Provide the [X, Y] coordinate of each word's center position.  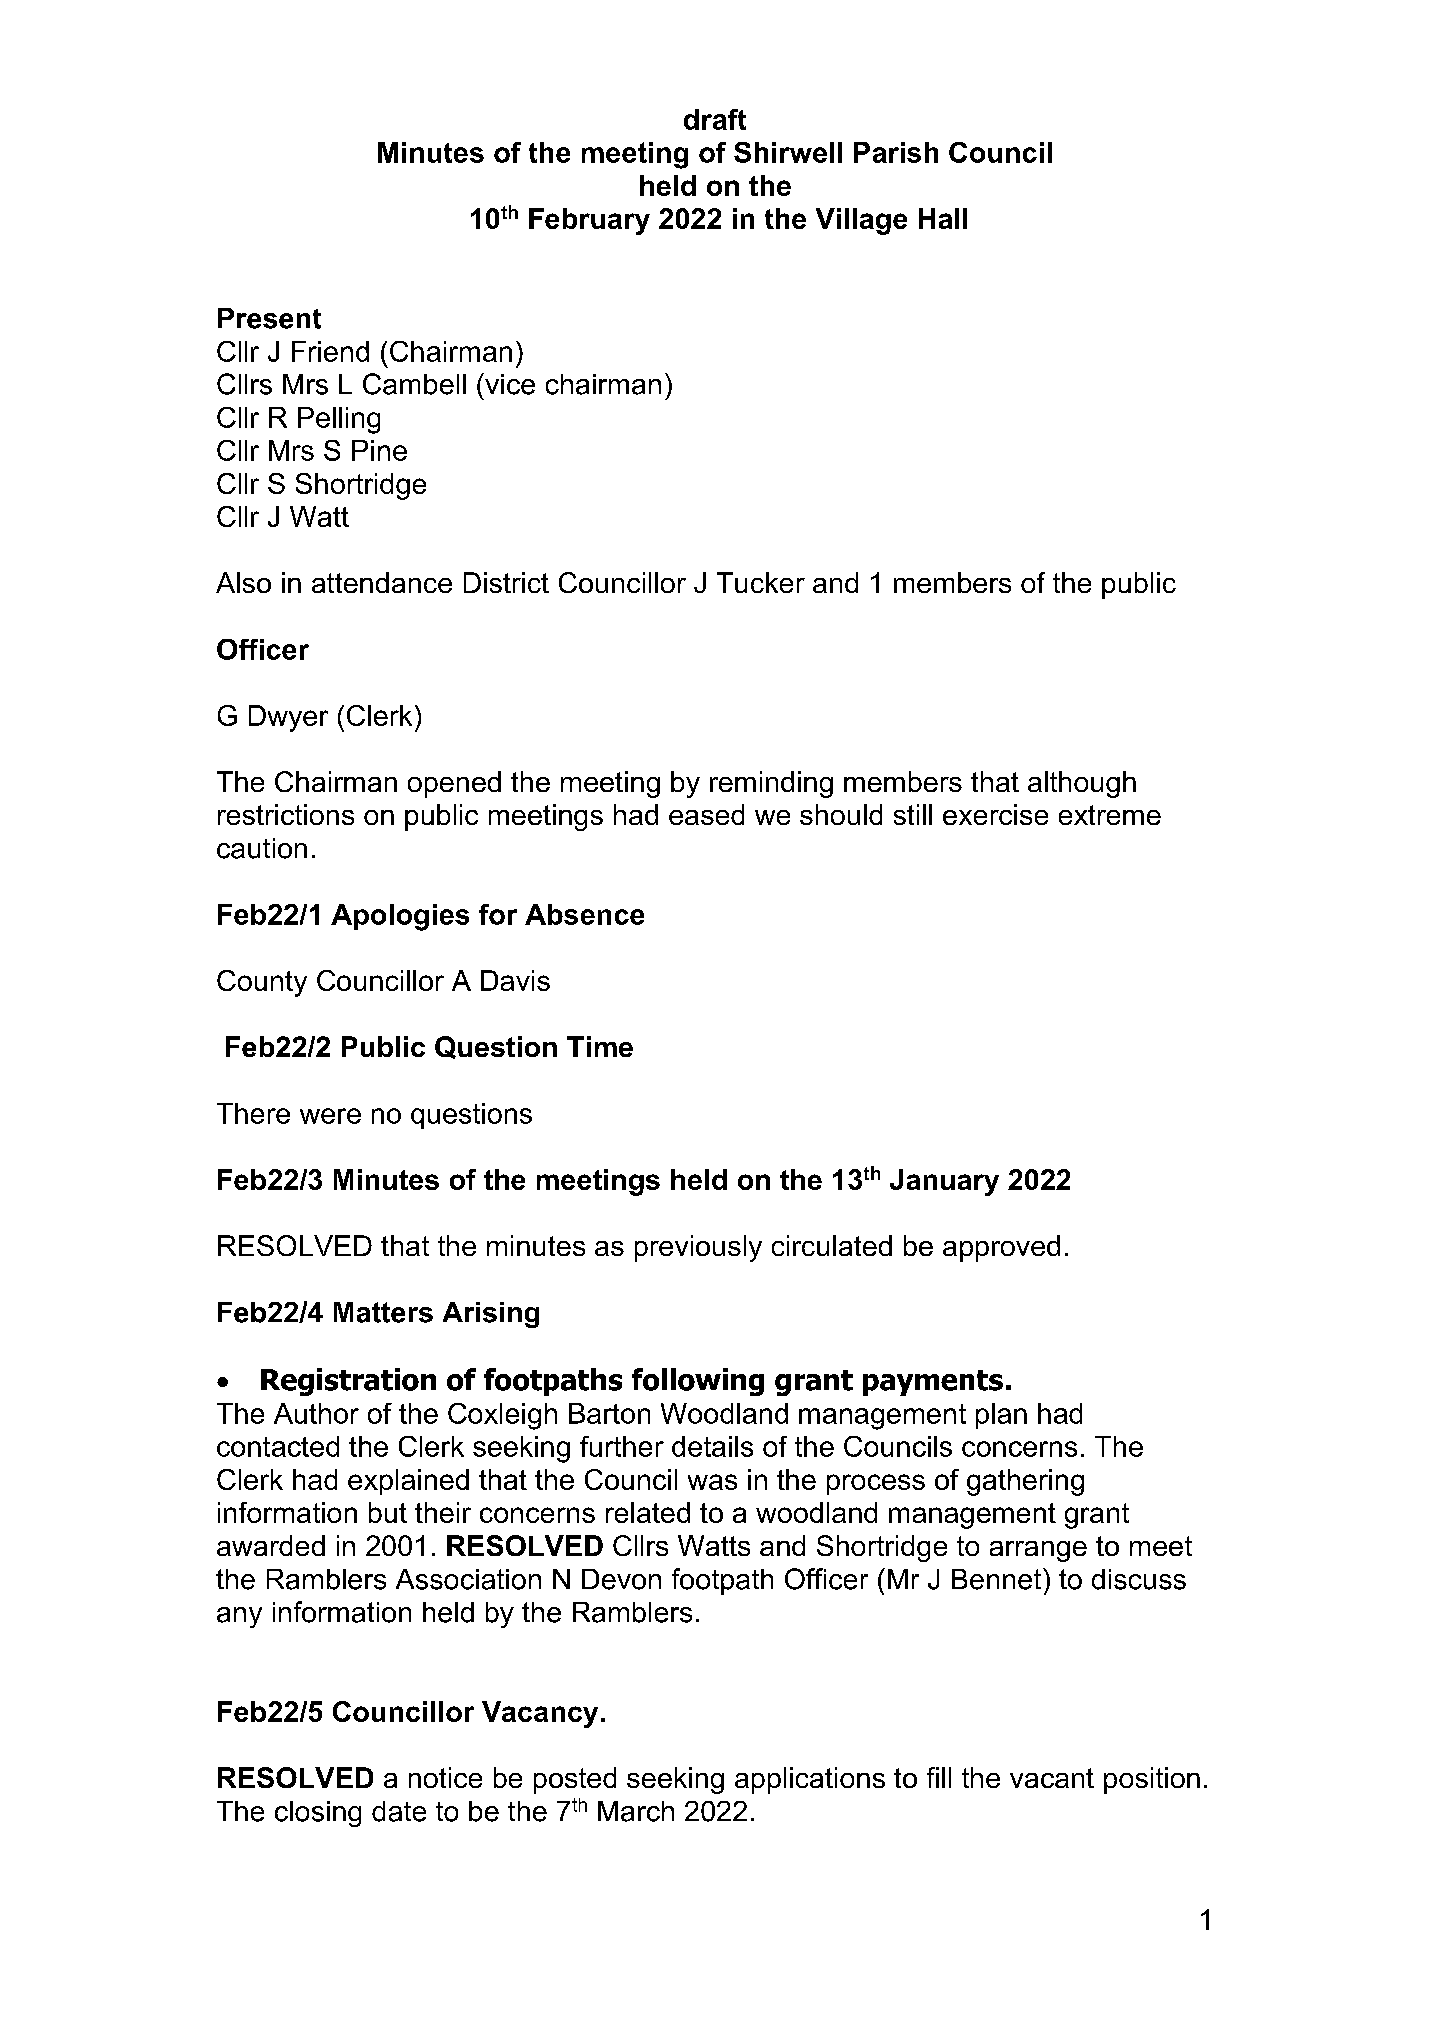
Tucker [761, 582]
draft [715, 119]
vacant [1052, 1778]
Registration [348, 1382]
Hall [943, 218]
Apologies [400, 917]
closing [318, 1814]
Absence [584, 914]
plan [1001, 1416]
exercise [995, 814]
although [1082, 784]
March [636, 1811]
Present [269, 318]
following [698, 1382]
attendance [382, 582]
